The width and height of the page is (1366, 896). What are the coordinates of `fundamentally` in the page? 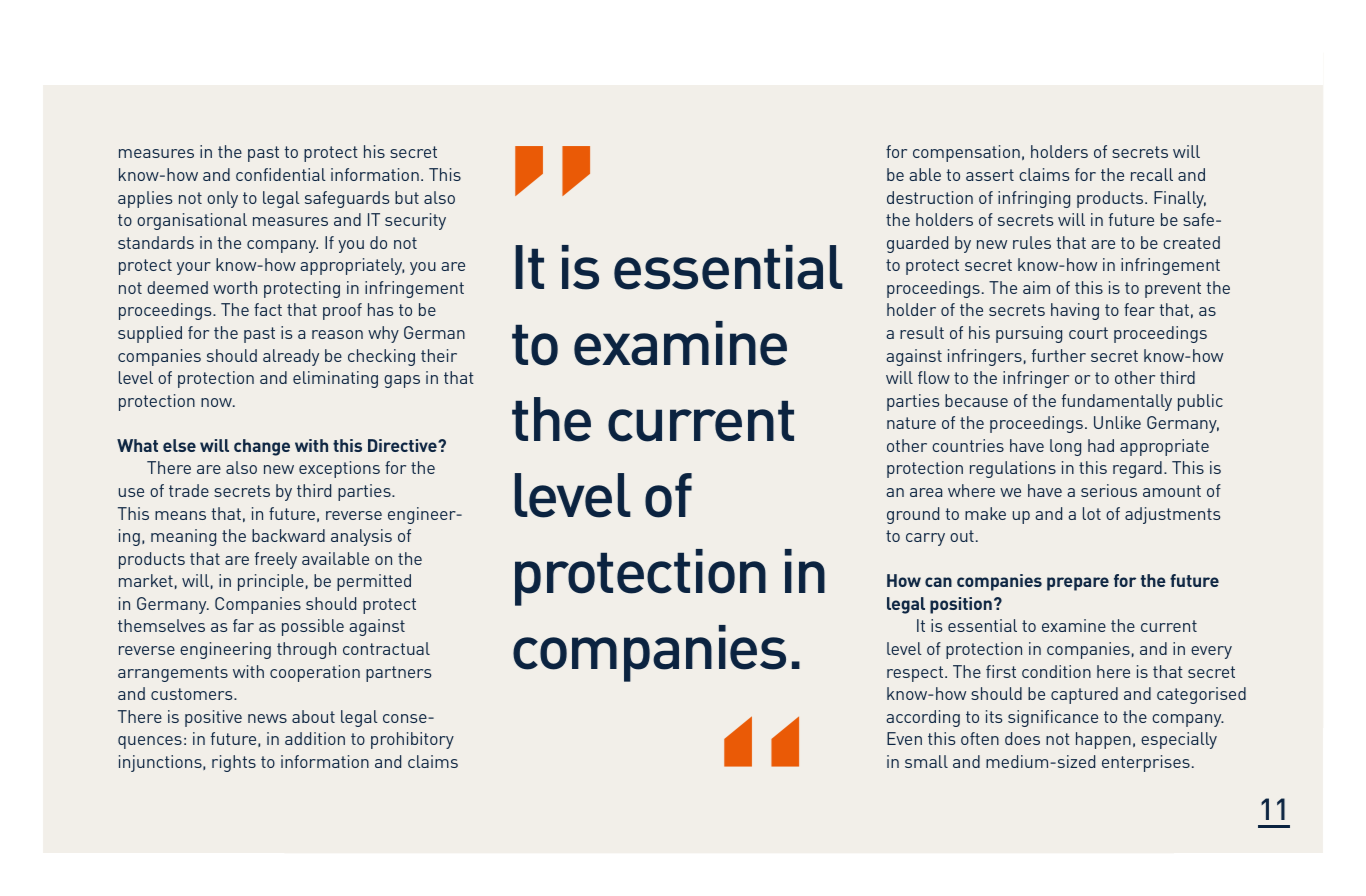 It's located at (1117, 402).
